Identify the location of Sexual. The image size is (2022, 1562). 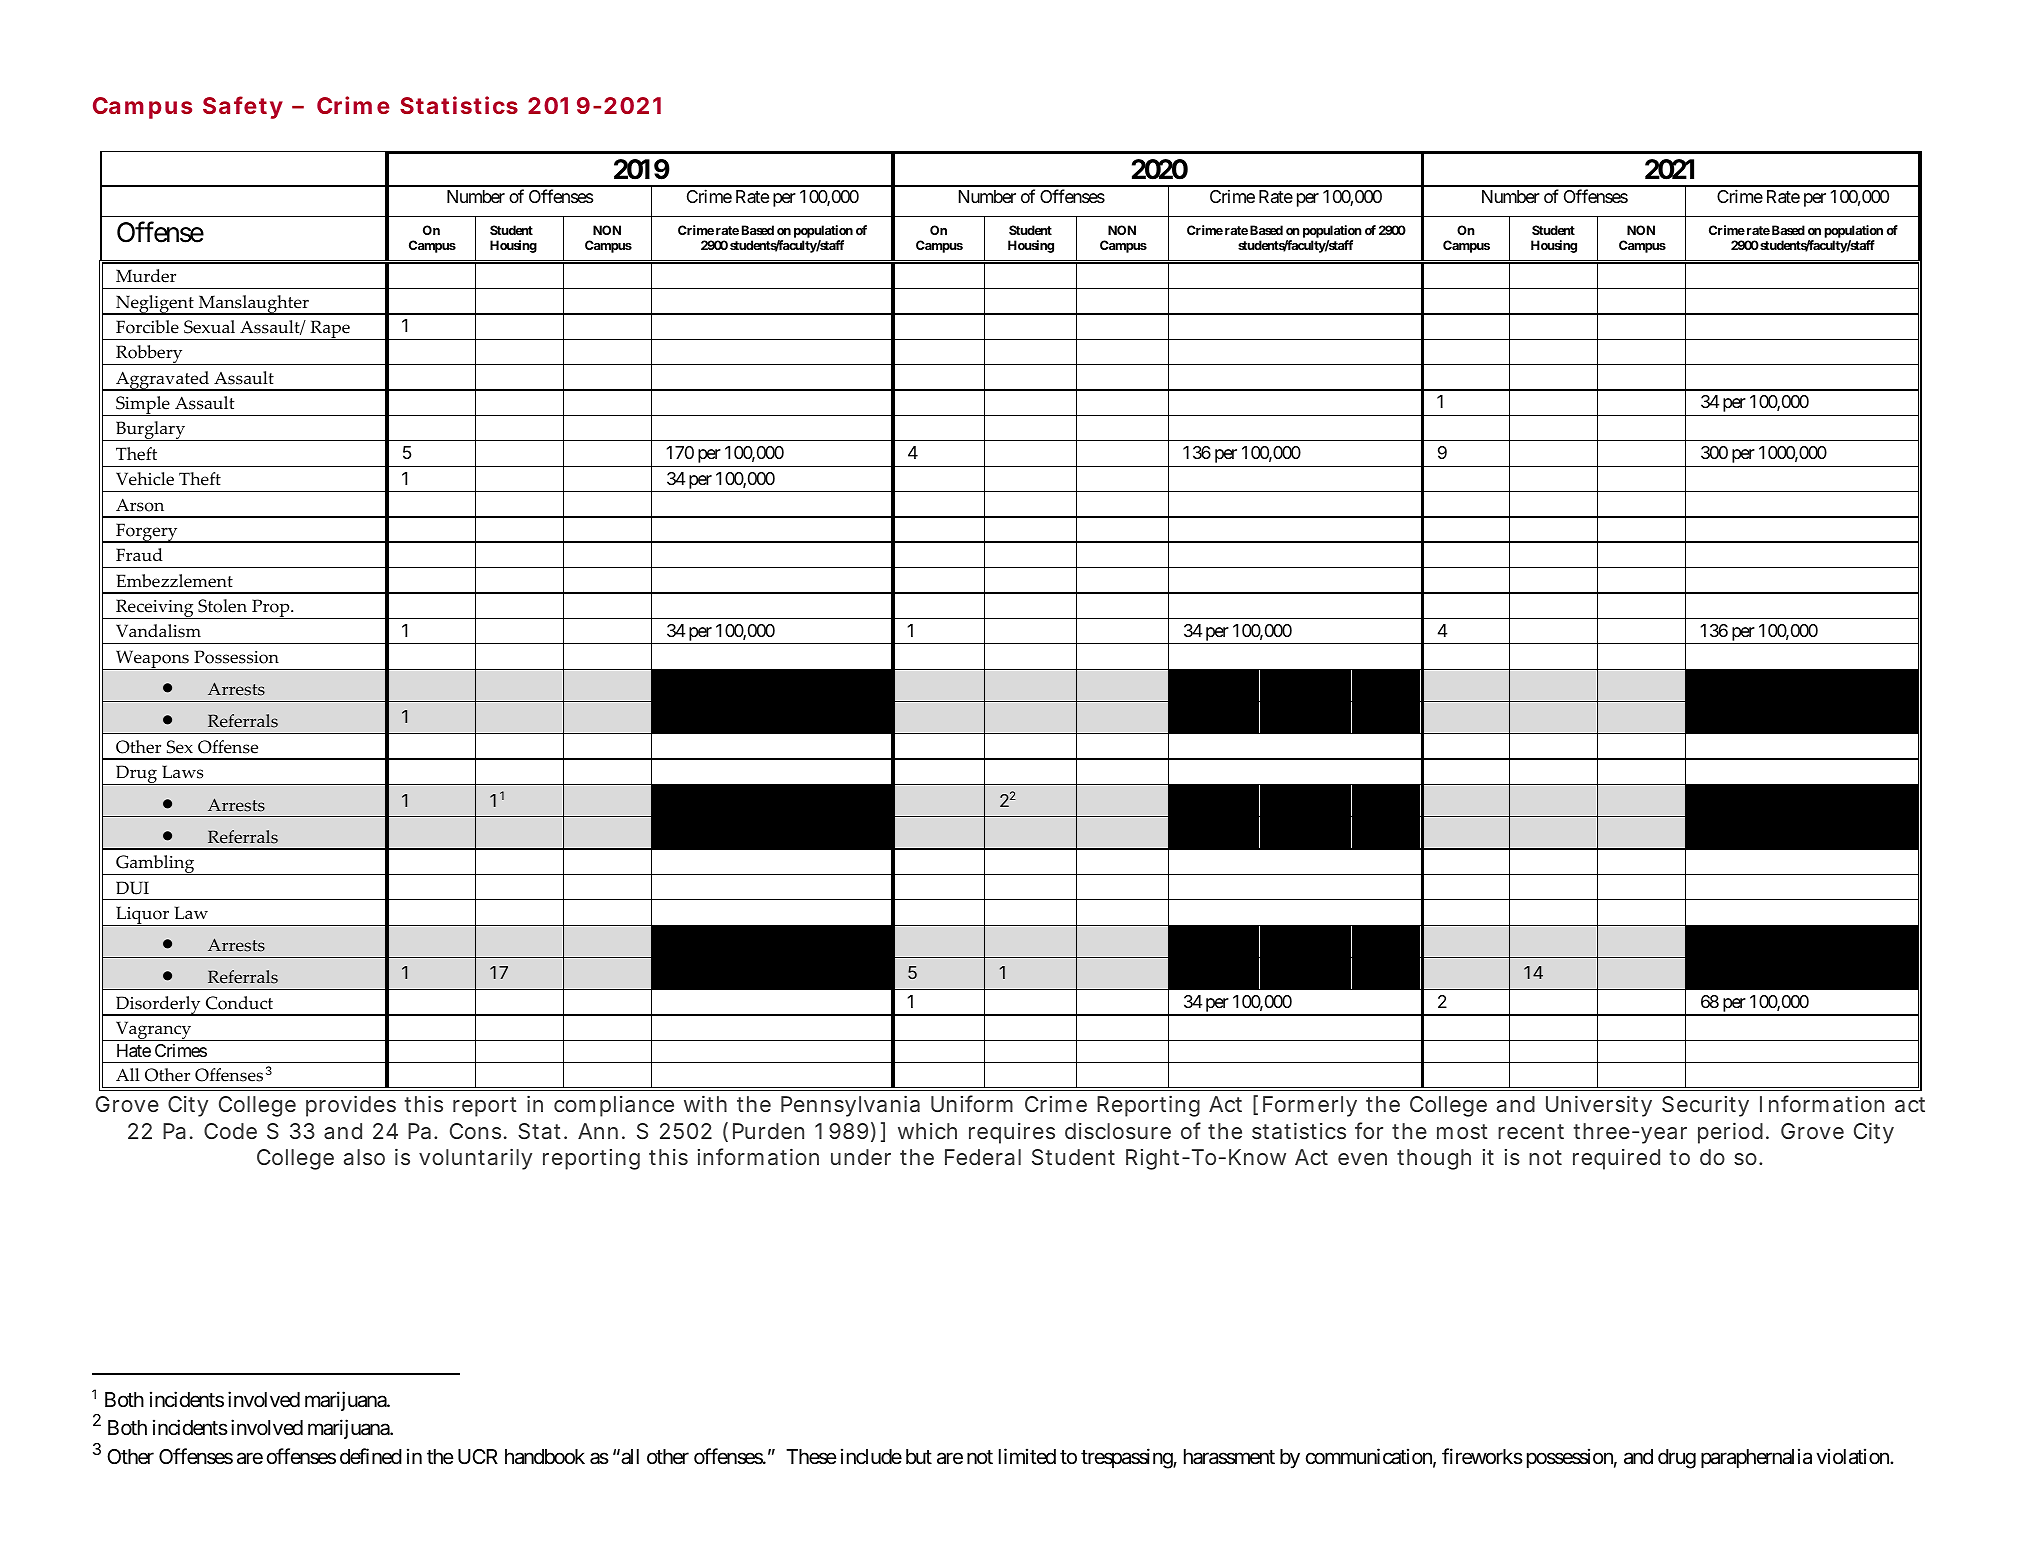
(209, 327).
